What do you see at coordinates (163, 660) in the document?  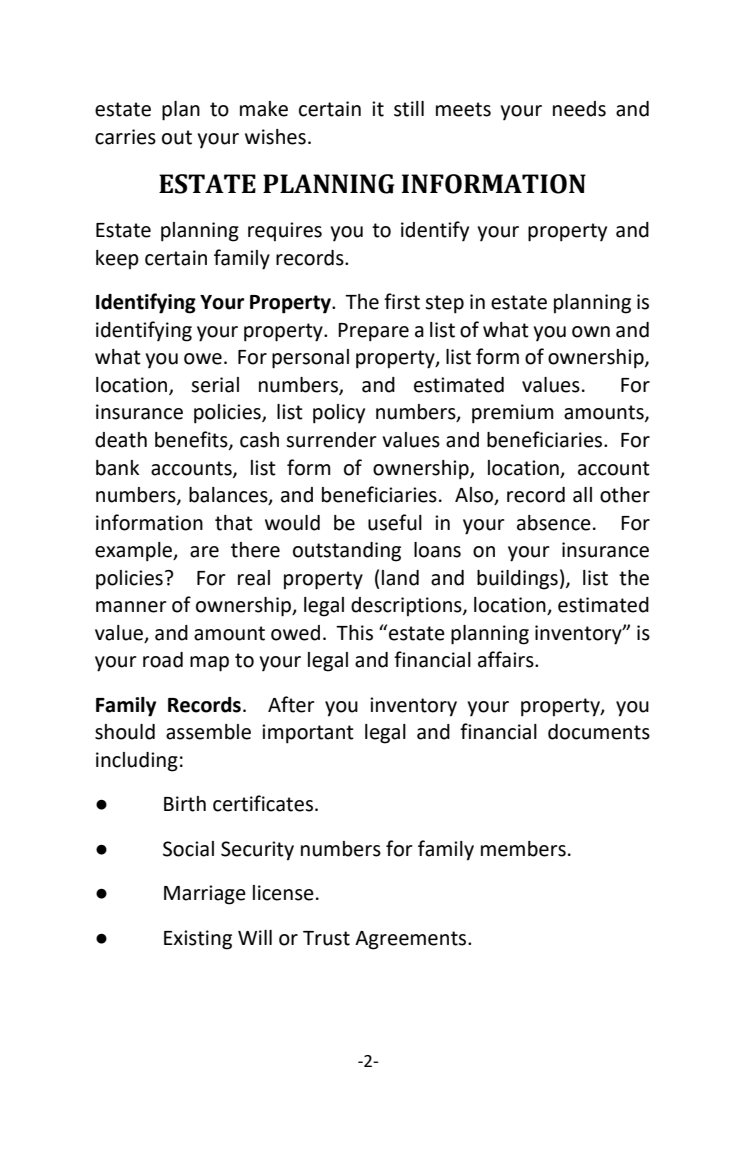 I see `road` at bounding box center [163, 660].
